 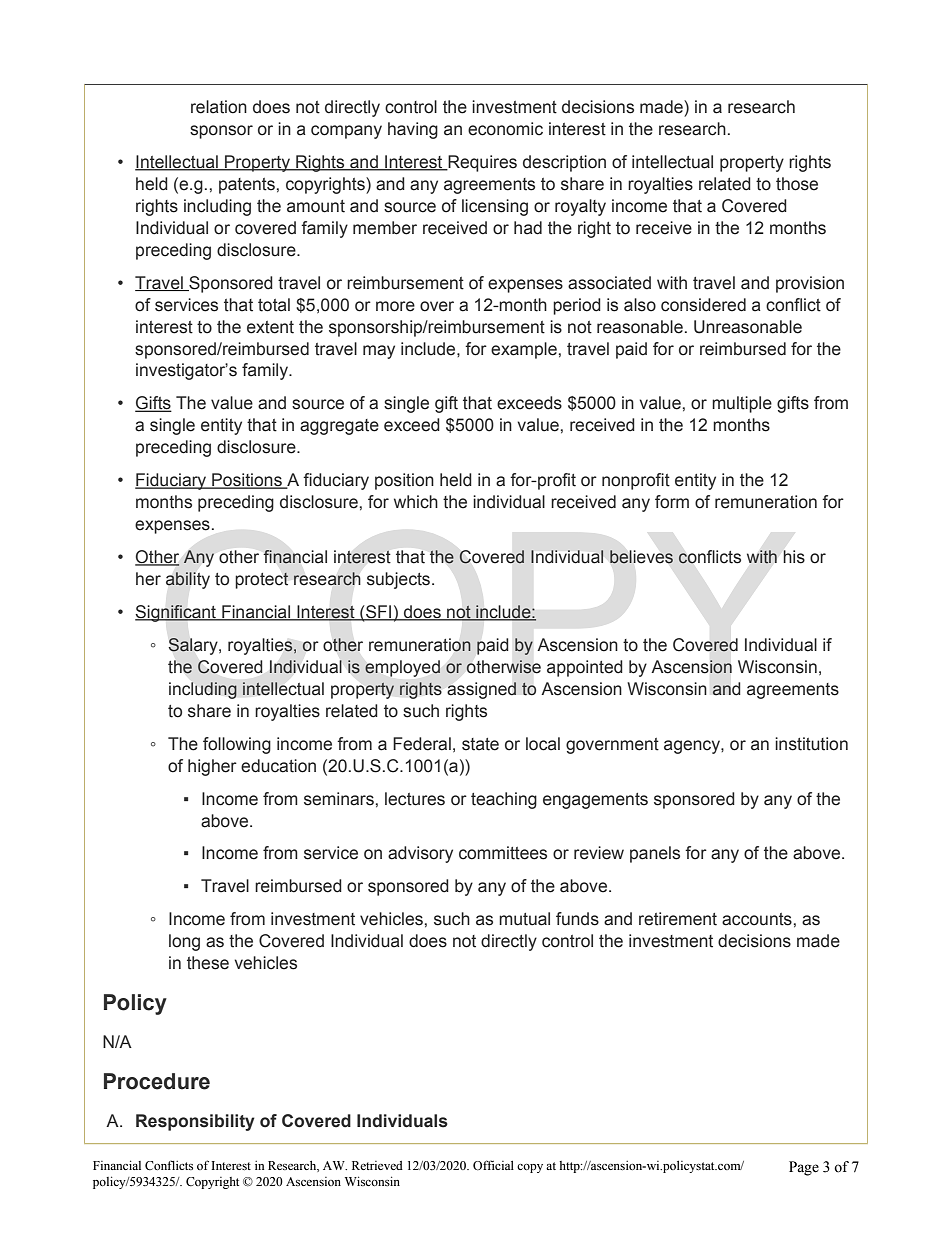 What do you see at coordinates (503, 853) in the screenshot?
I see `committees` at bounding box center [503, 853].
